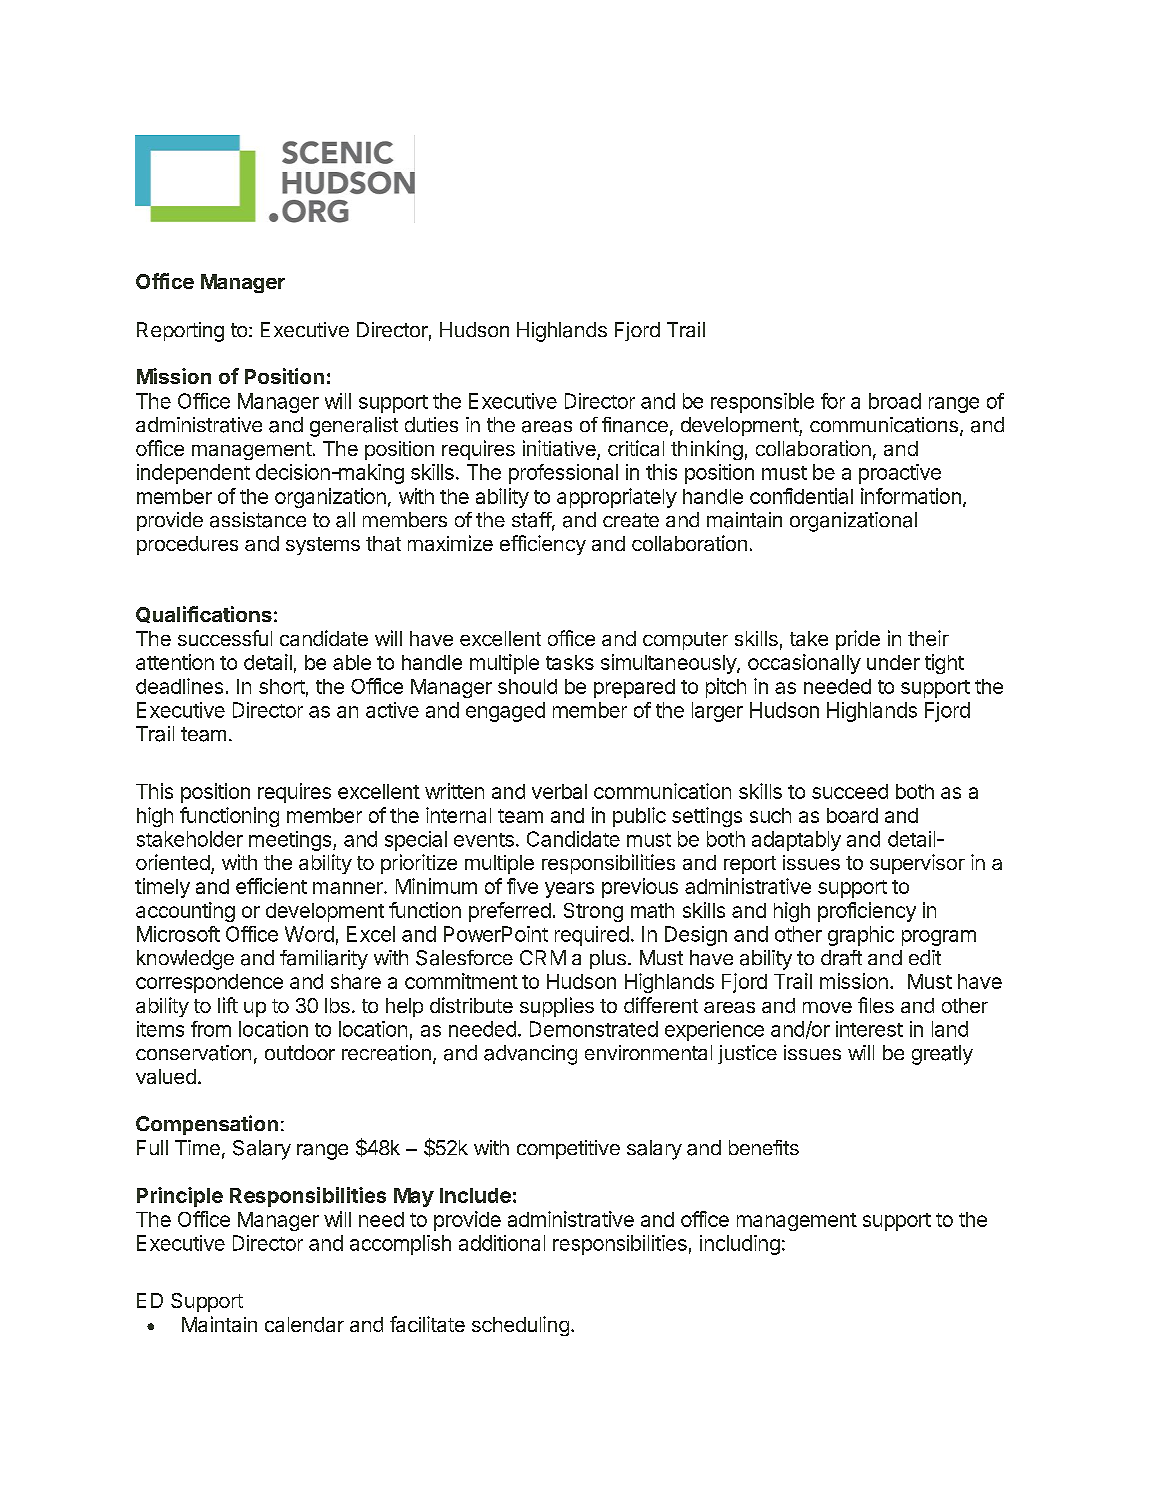 This page has width=1150, height=1488. What do you see at coordinates (271, 886) in the page?
I see `efficient` at bounding box center [271, 886].
